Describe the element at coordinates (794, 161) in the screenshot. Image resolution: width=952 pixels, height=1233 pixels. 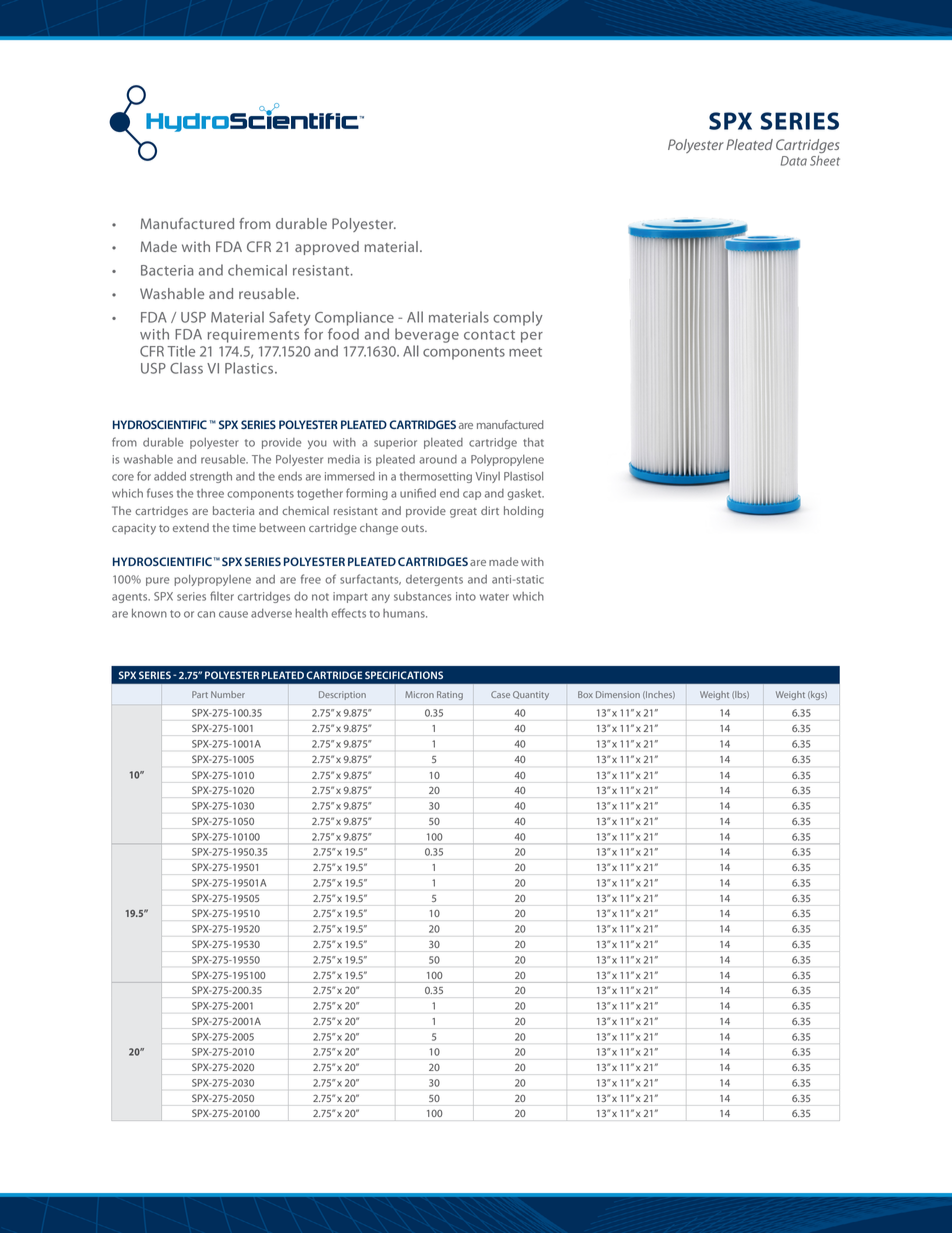
I see `Data` at that location.
